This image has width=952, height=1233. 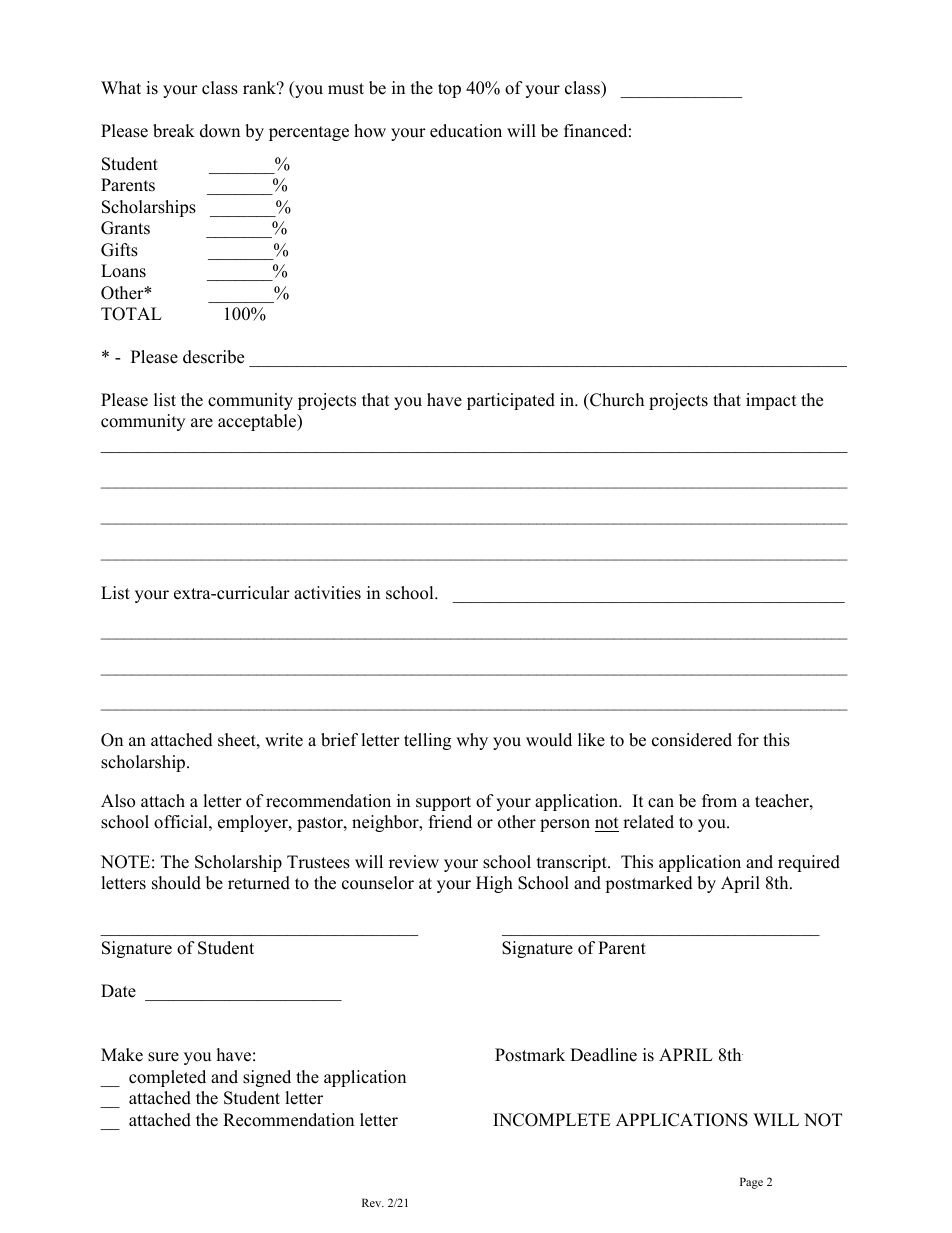 What do you see at coordinates (751, 1183) in the image?
I see `Page` at bounding box center [751, 1183].
